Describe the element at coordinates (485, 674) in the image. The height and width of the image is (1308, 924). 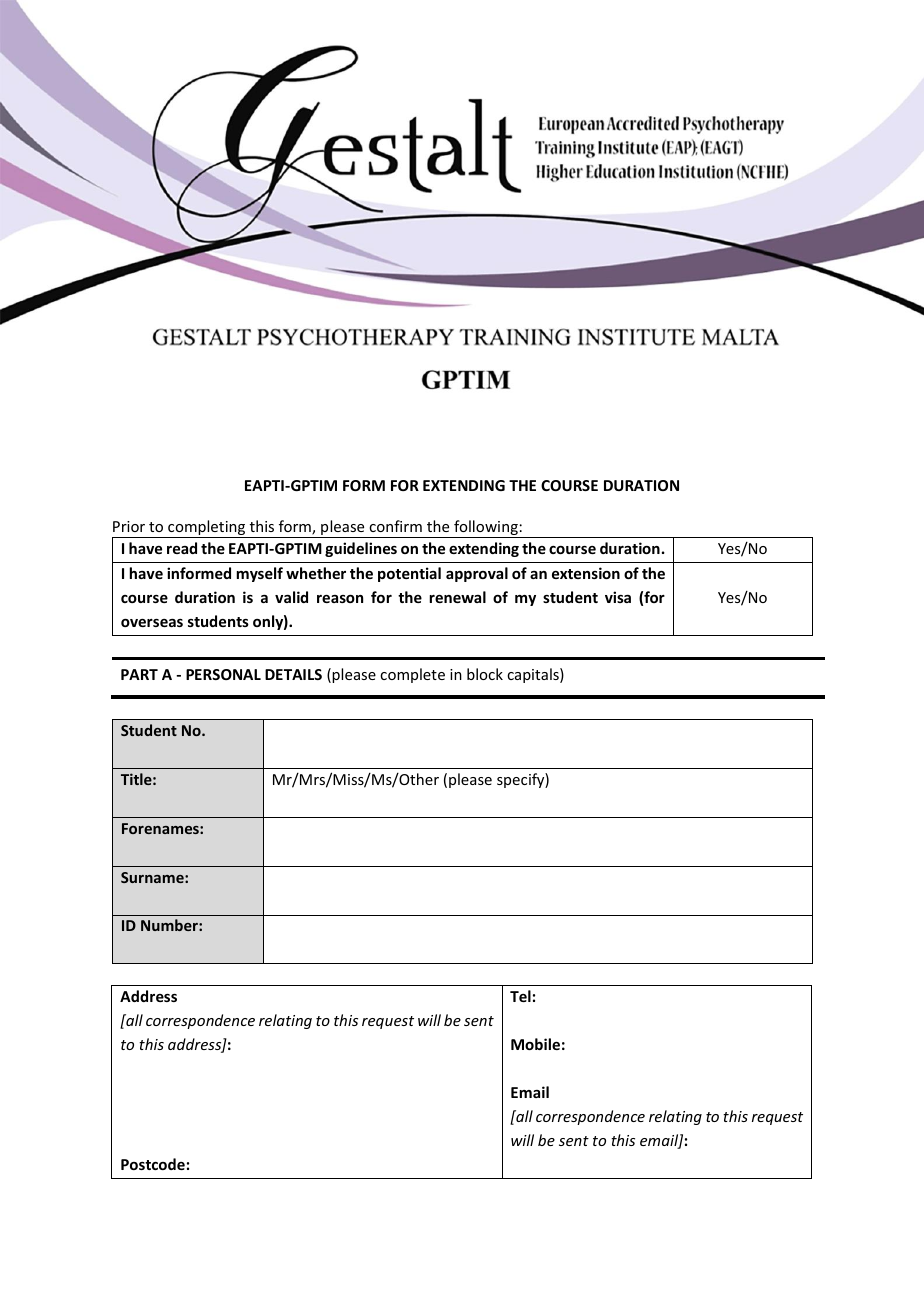
I see `block` at that location.
